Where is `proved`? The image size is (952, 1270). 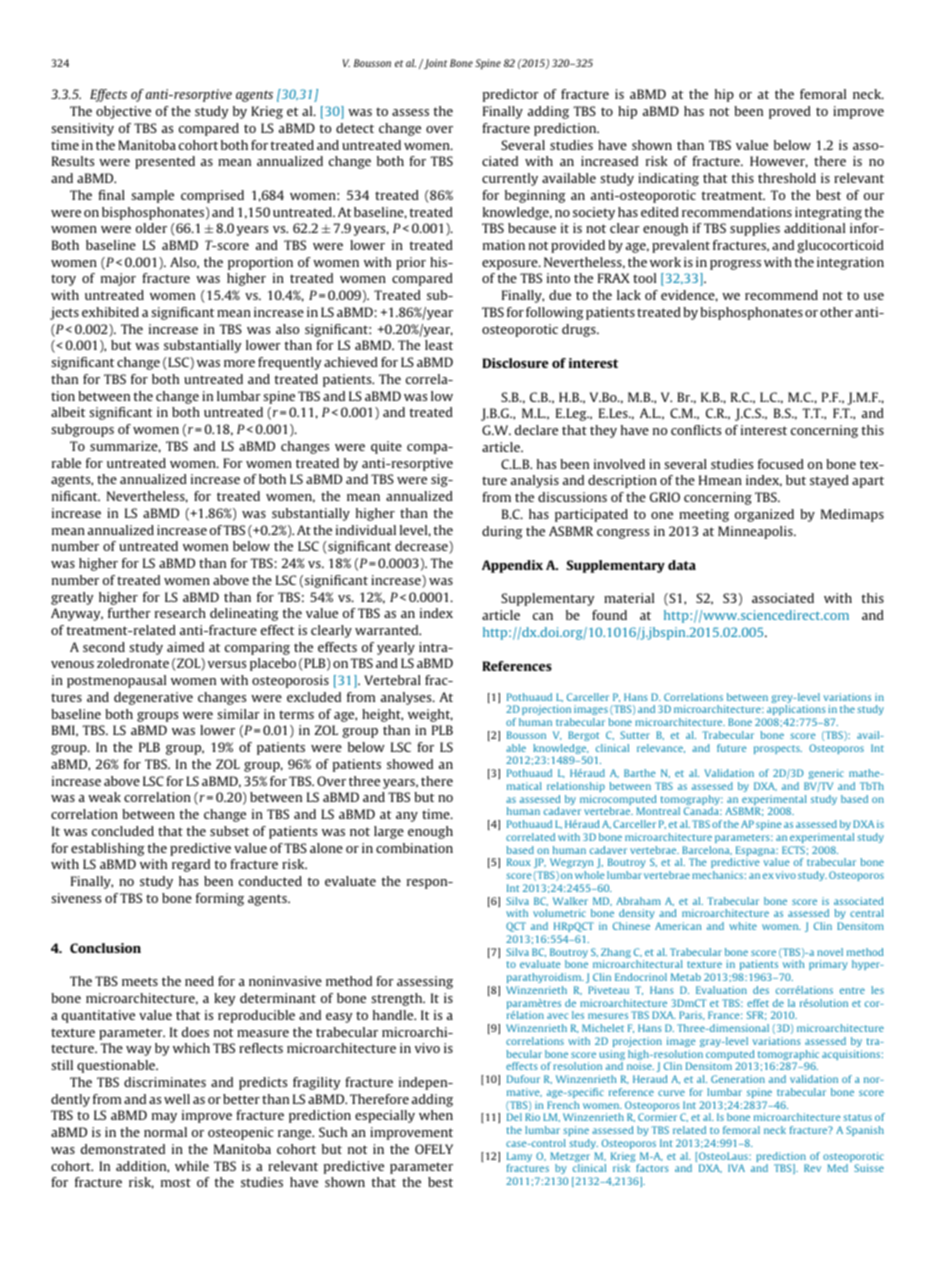
proved is located at coordinates (790, 112).
